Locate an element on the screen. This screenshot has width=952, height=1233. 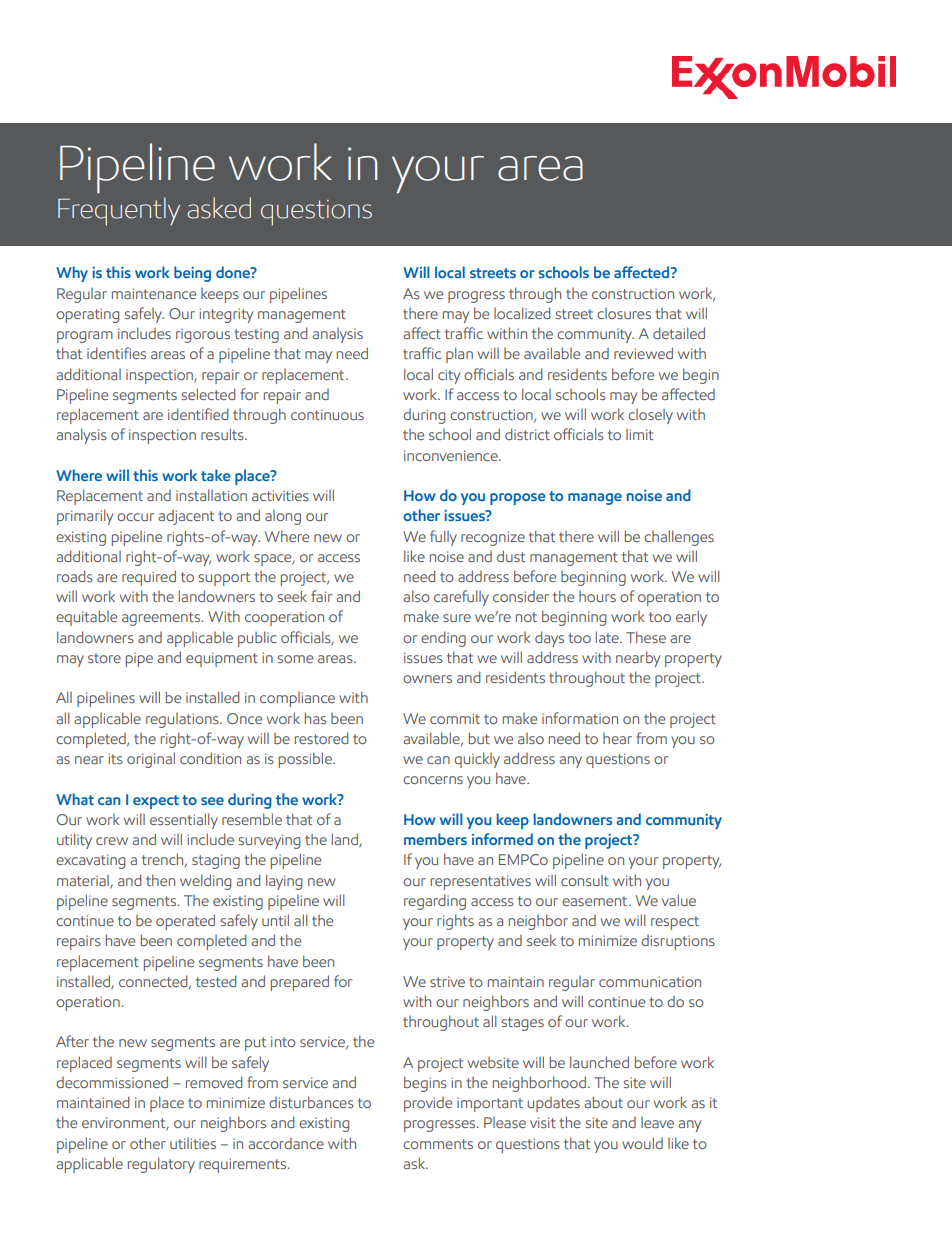
detailed is located at coordinates (679, 333).
